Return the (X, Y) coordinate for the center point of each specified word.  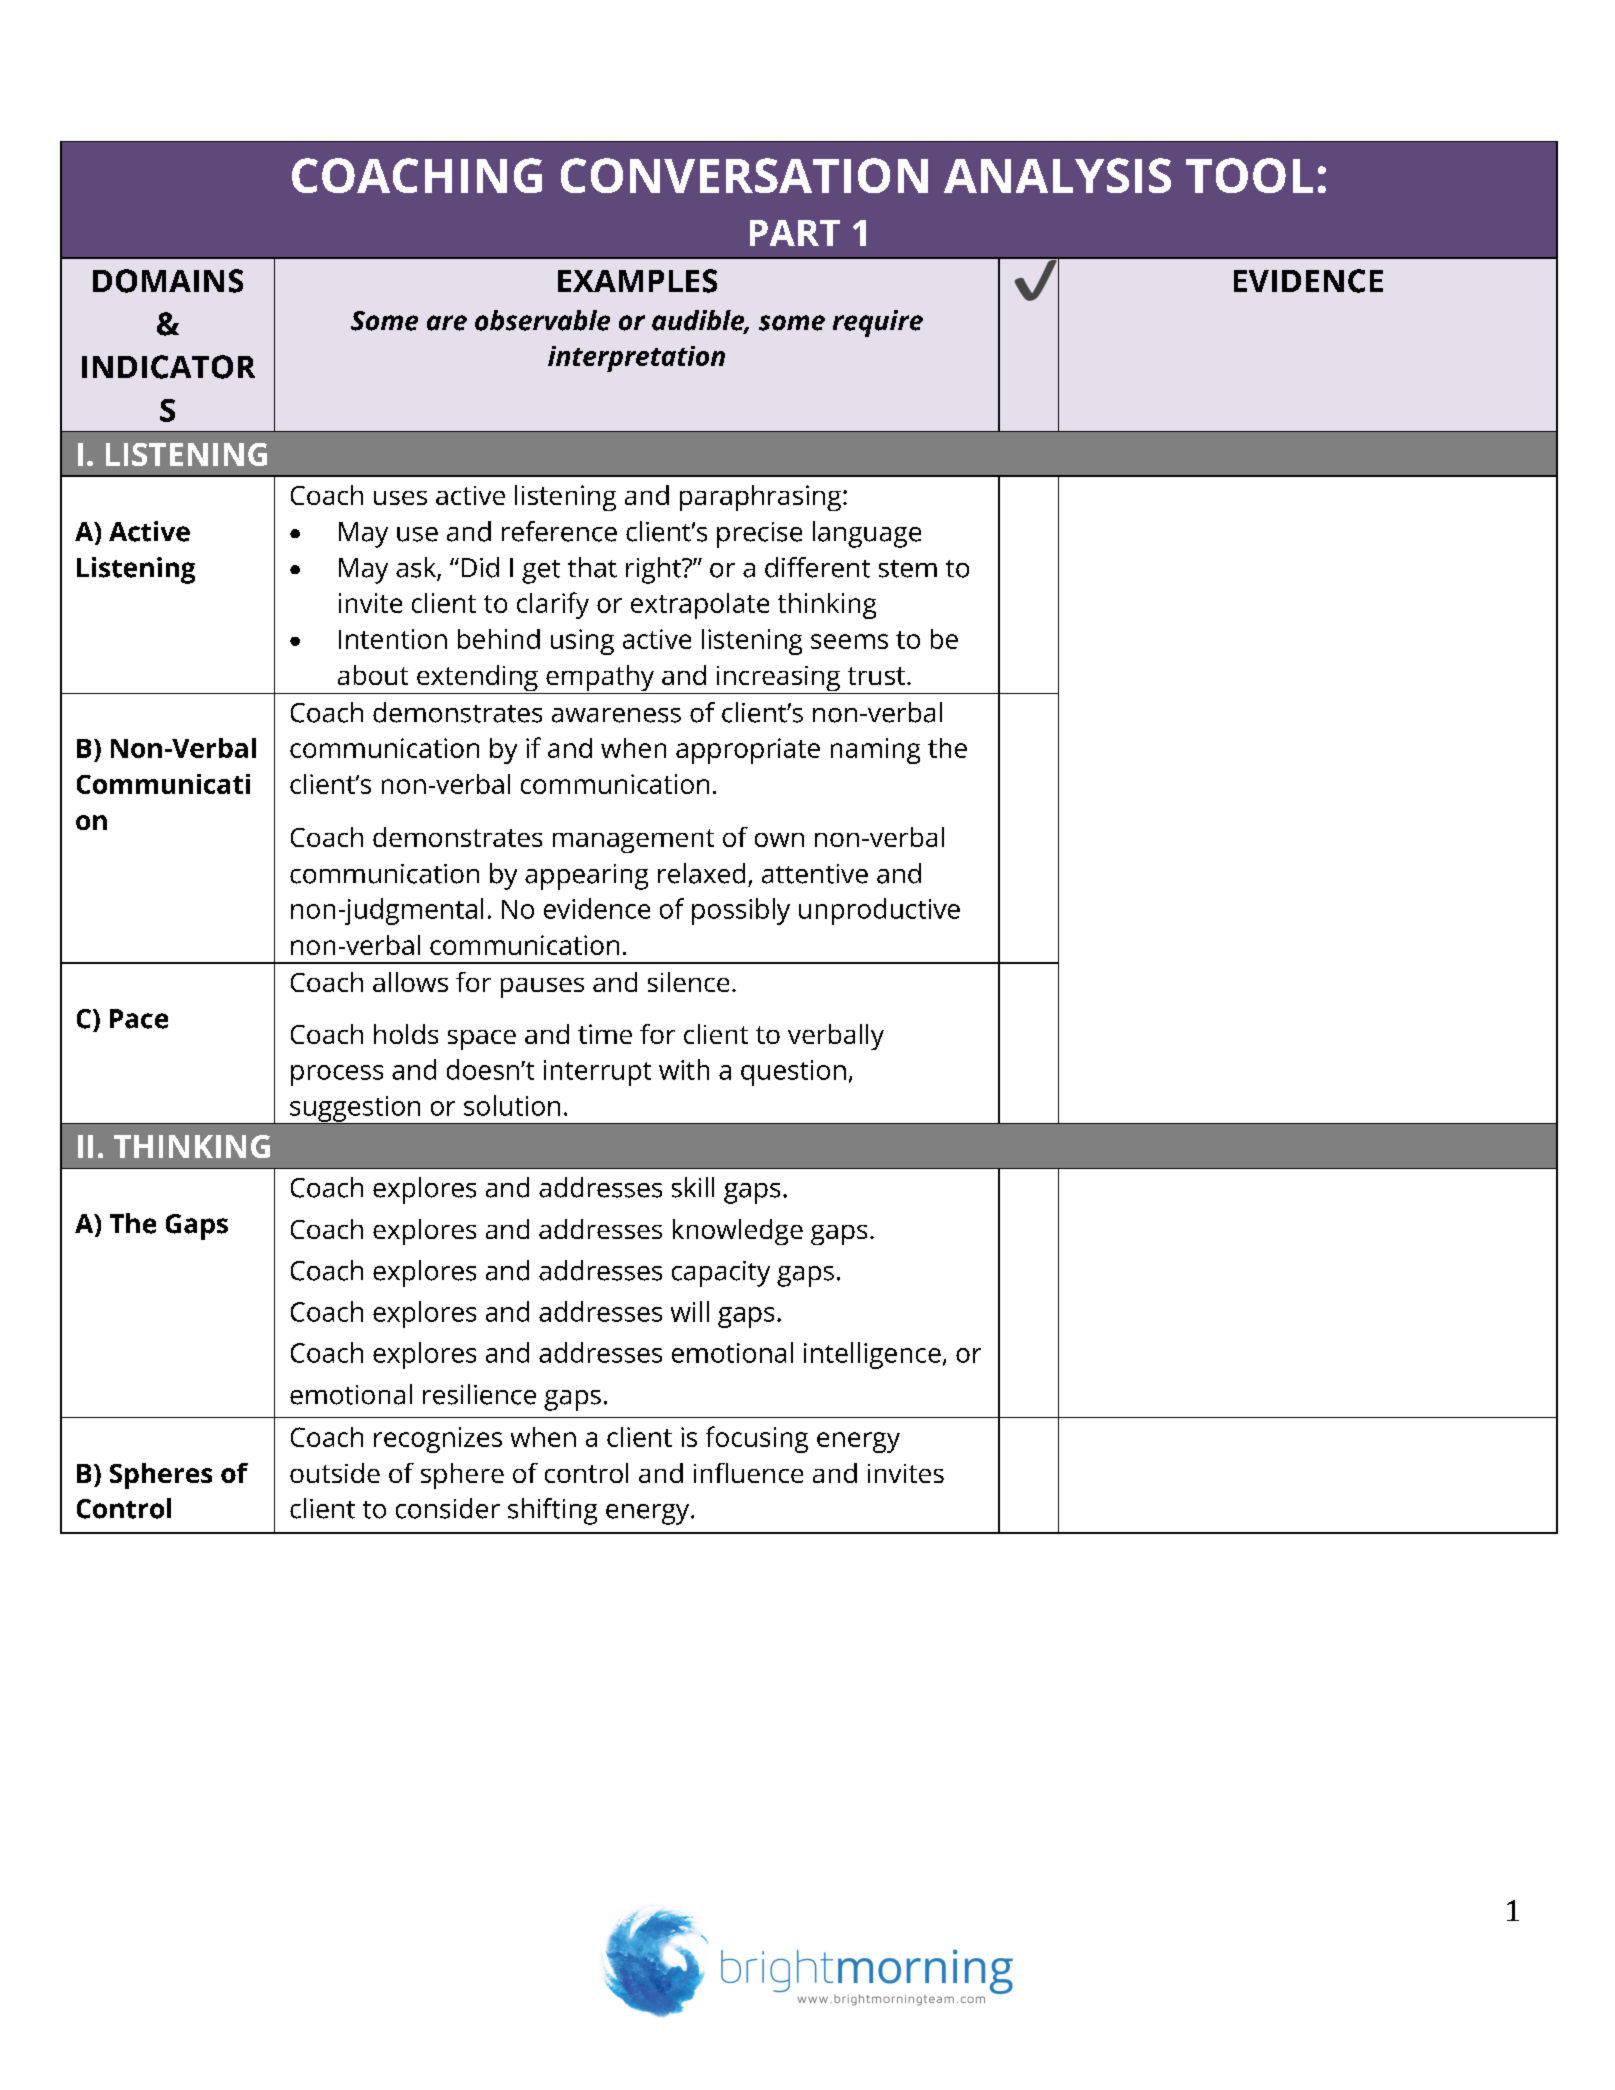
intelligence (872, 1355)
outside (335, 1473)
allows (410, 982)
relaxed (701, 873)
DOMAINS (168, 281)
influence (748, 1473)
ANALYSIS (1057, 175)
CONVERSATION (744, 175)
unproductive (879, 911)
